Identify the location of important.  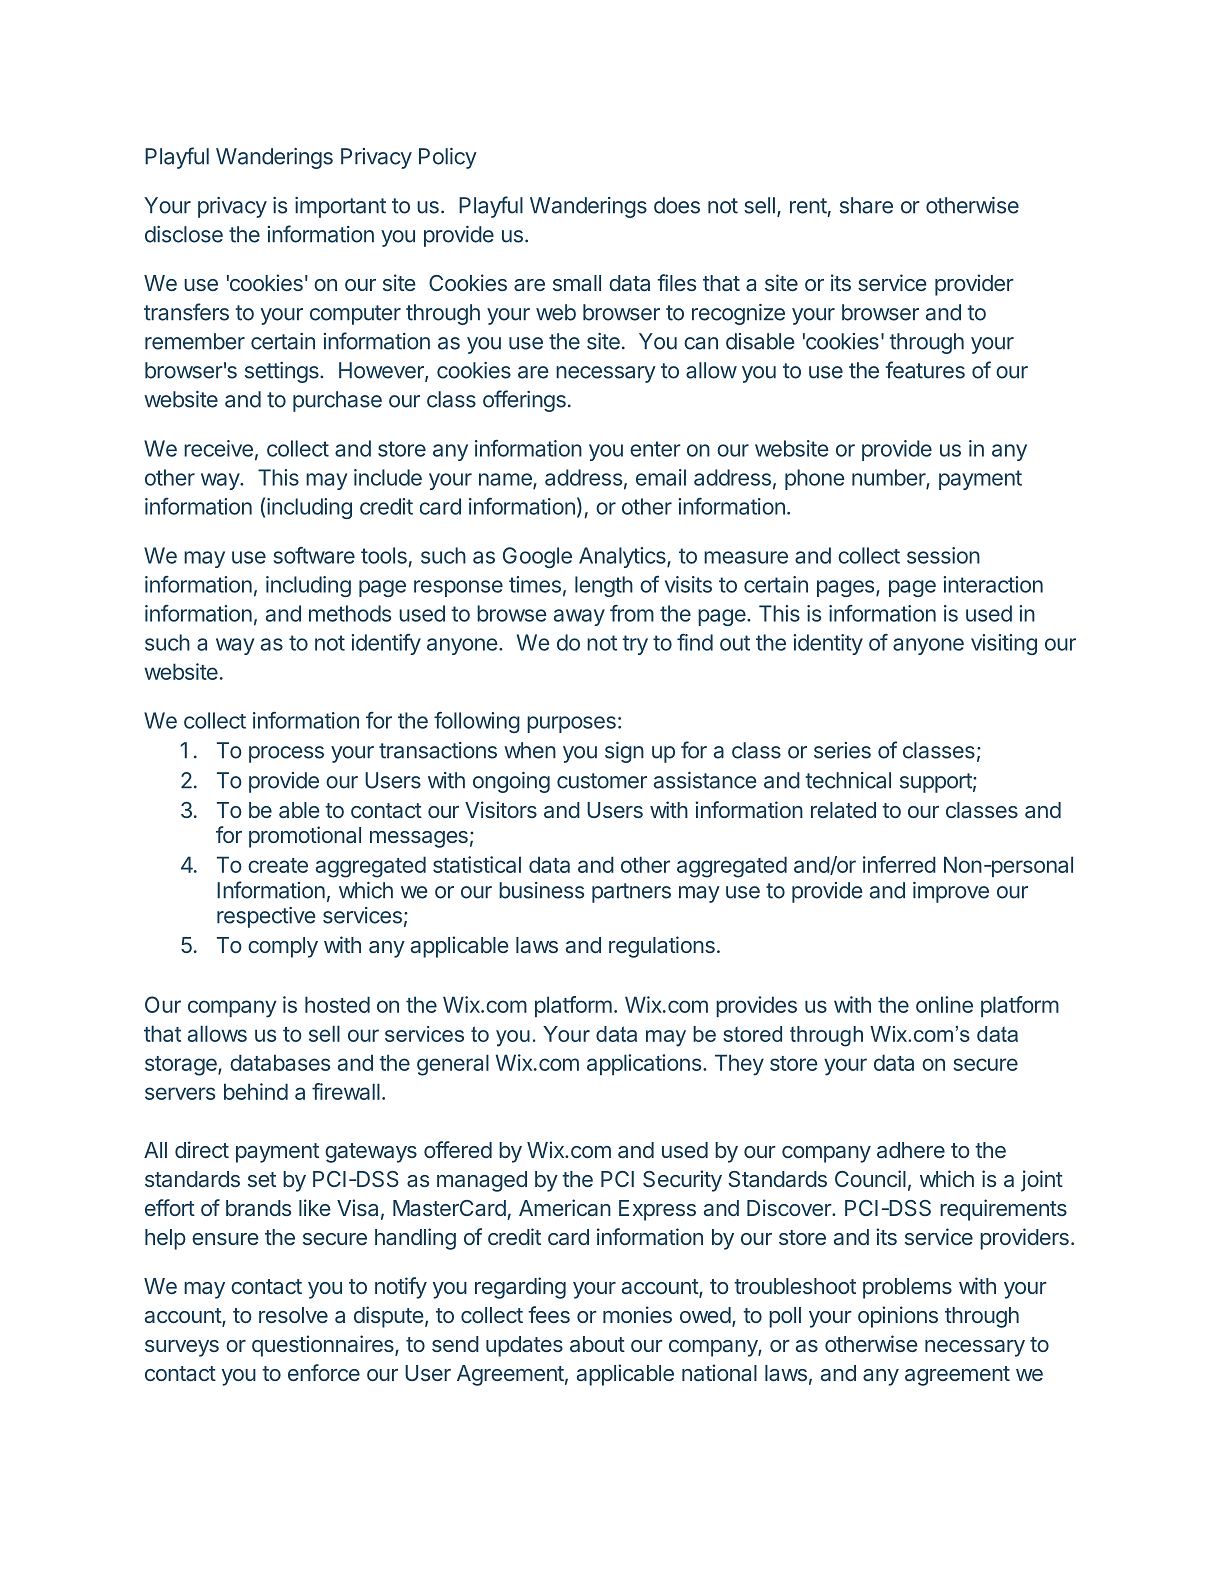
(340, 207).
